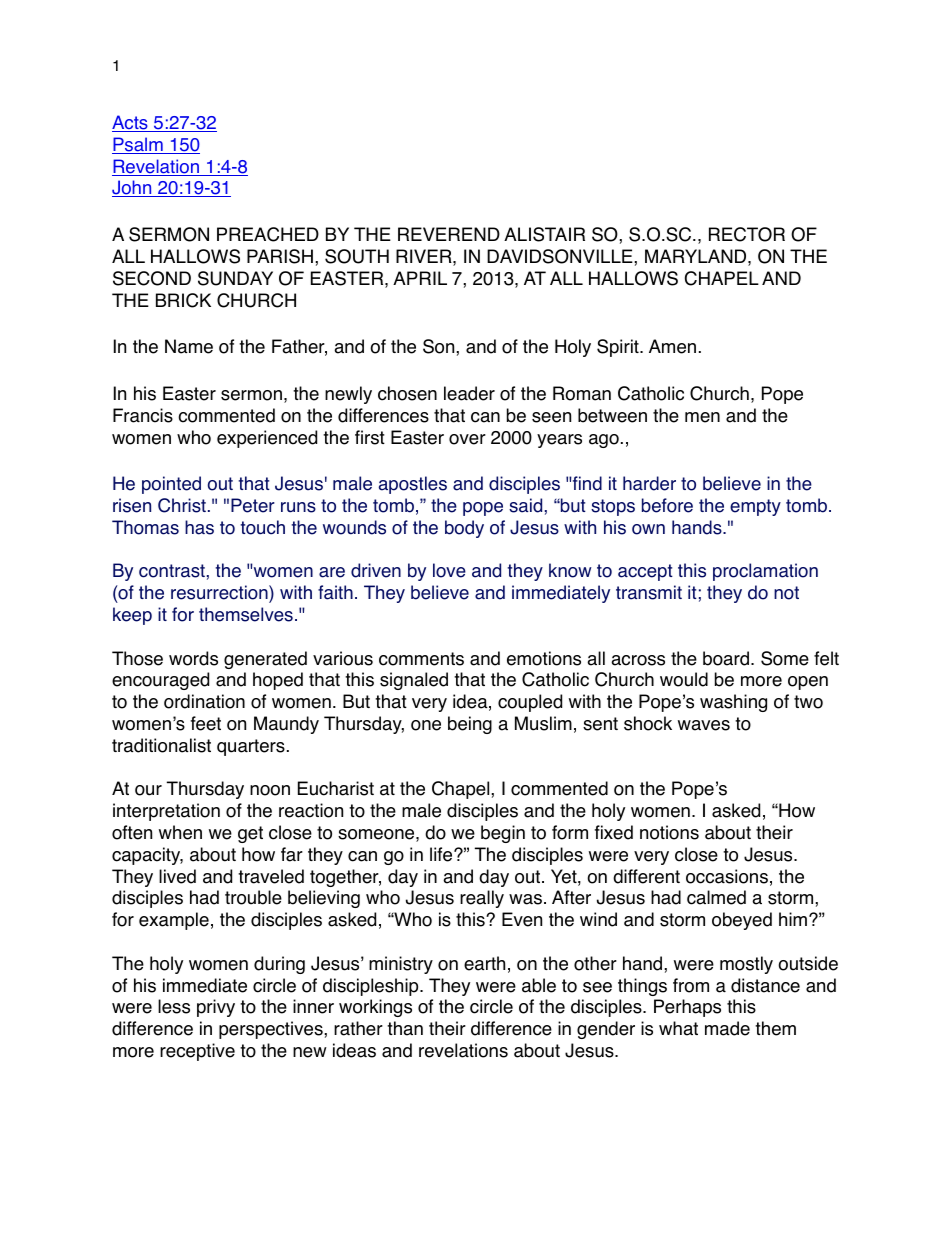 Image resolution: width=952 pixels, height=1233 pixels. I want to click on love, so click(449, 570).
